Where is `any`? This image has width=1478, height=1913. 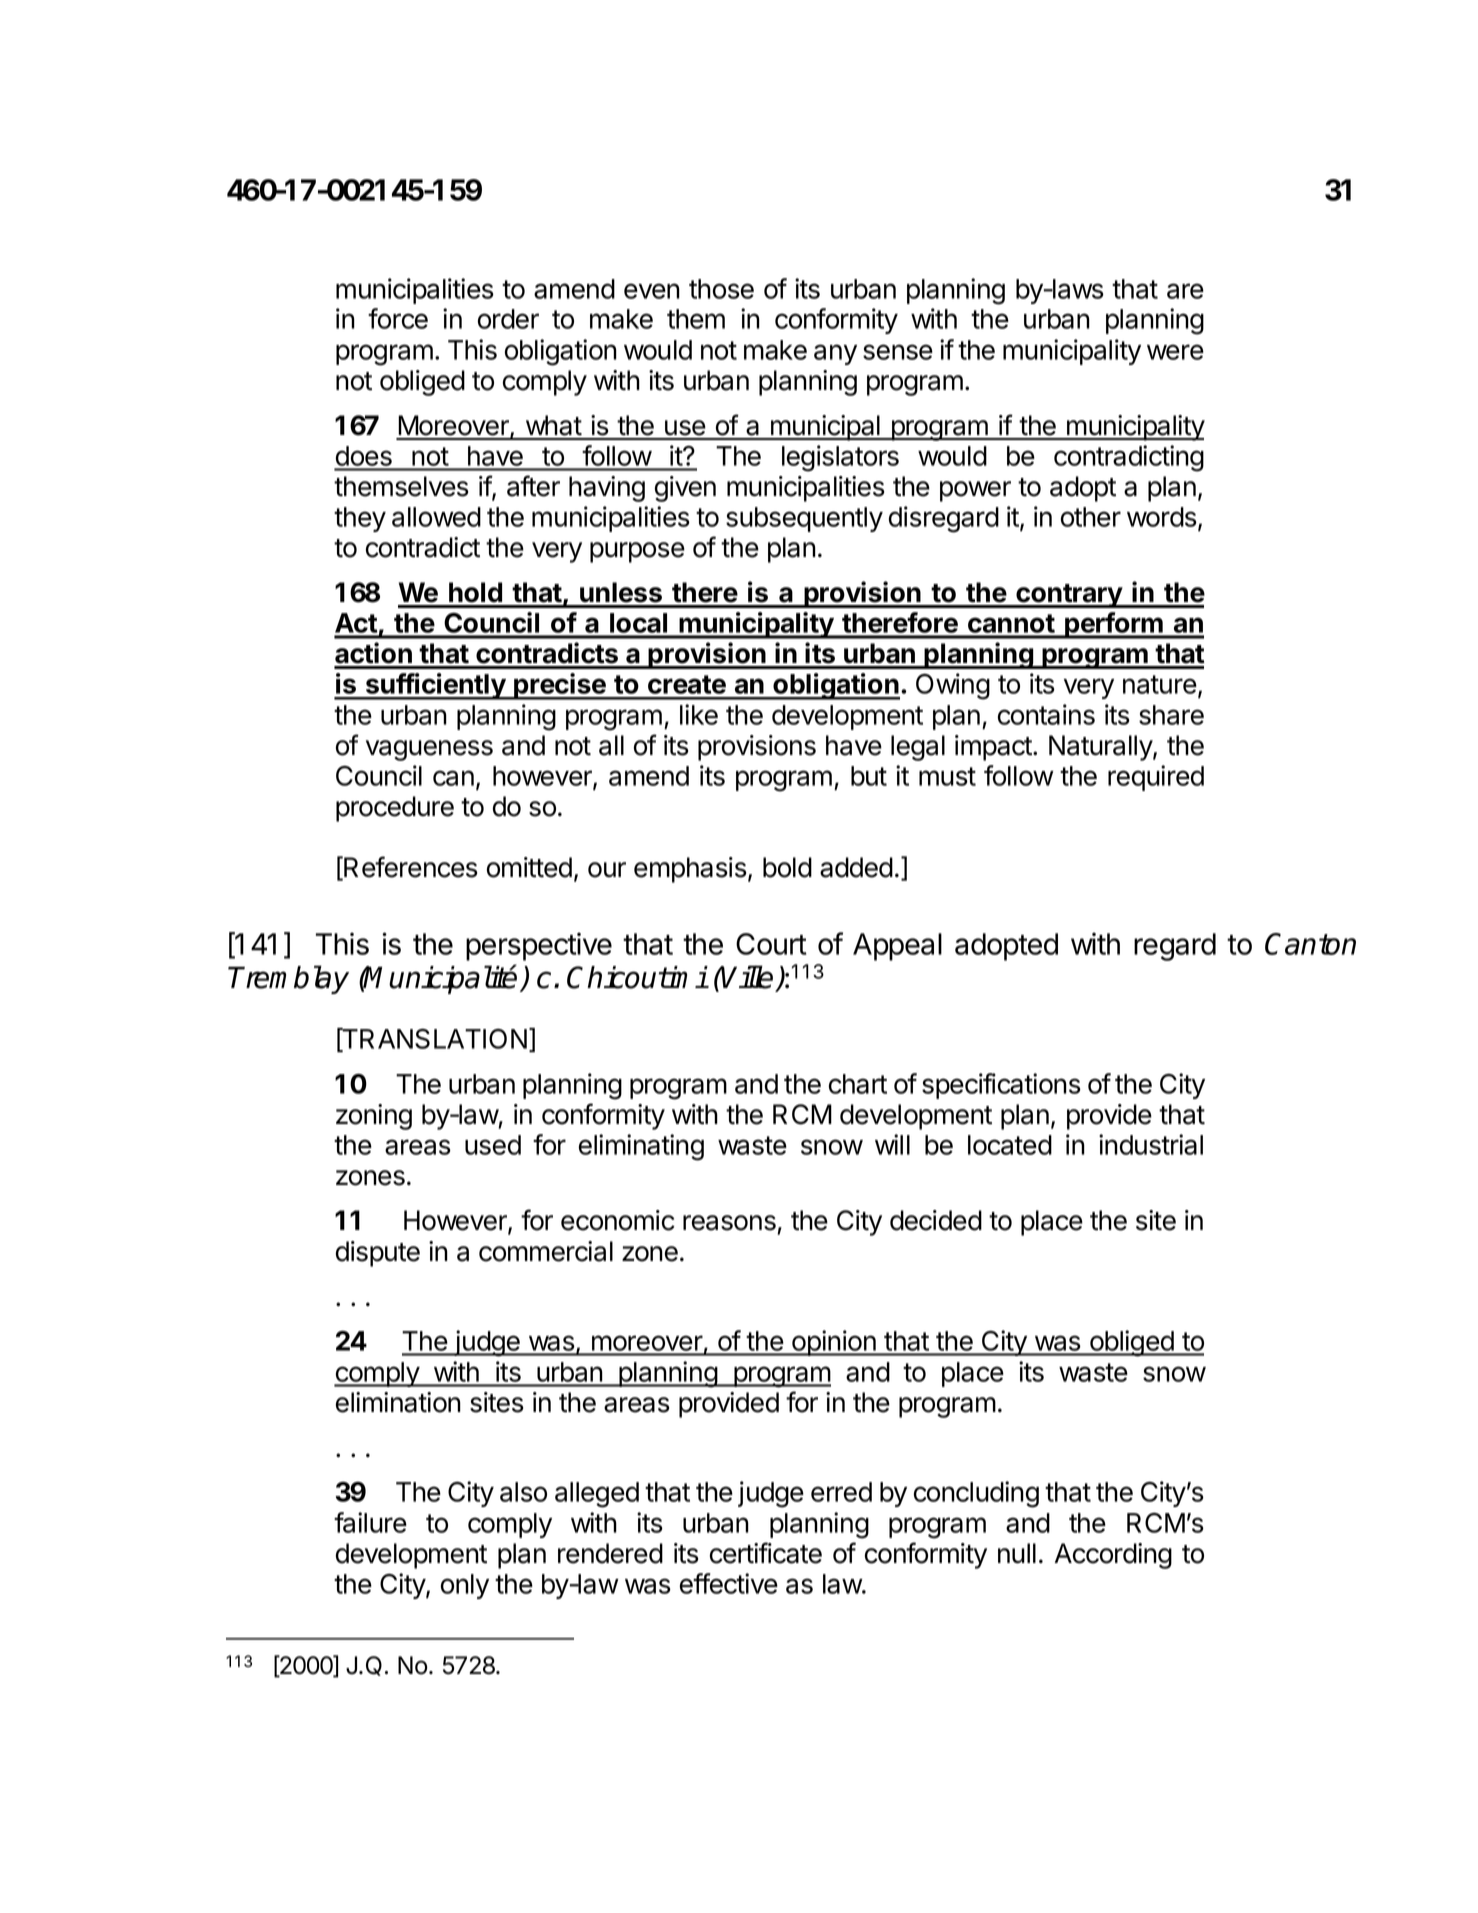 any is located at coordinates (835, 354).
